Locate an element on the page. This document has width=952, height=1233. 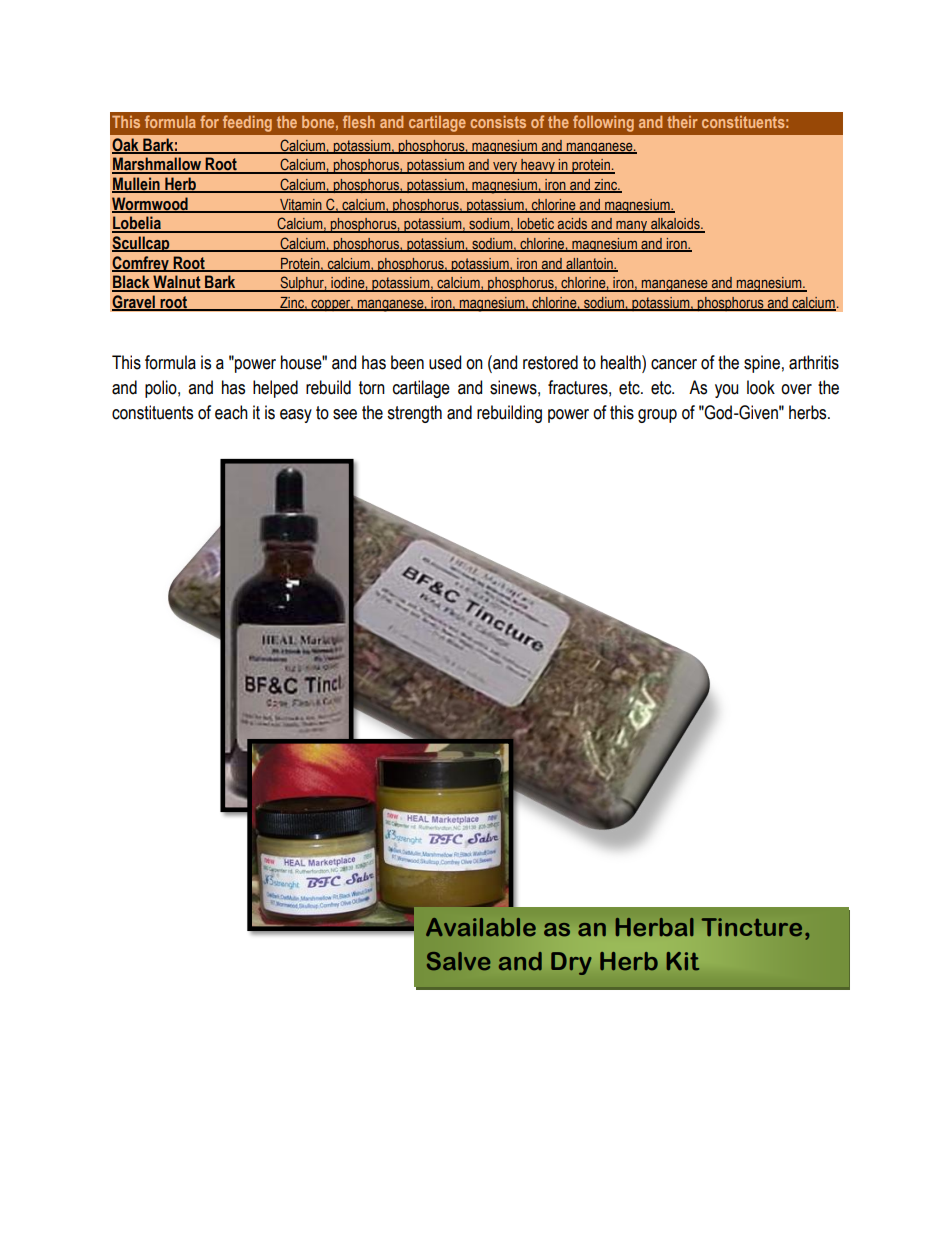
each is located at coordinates (231, 412).
